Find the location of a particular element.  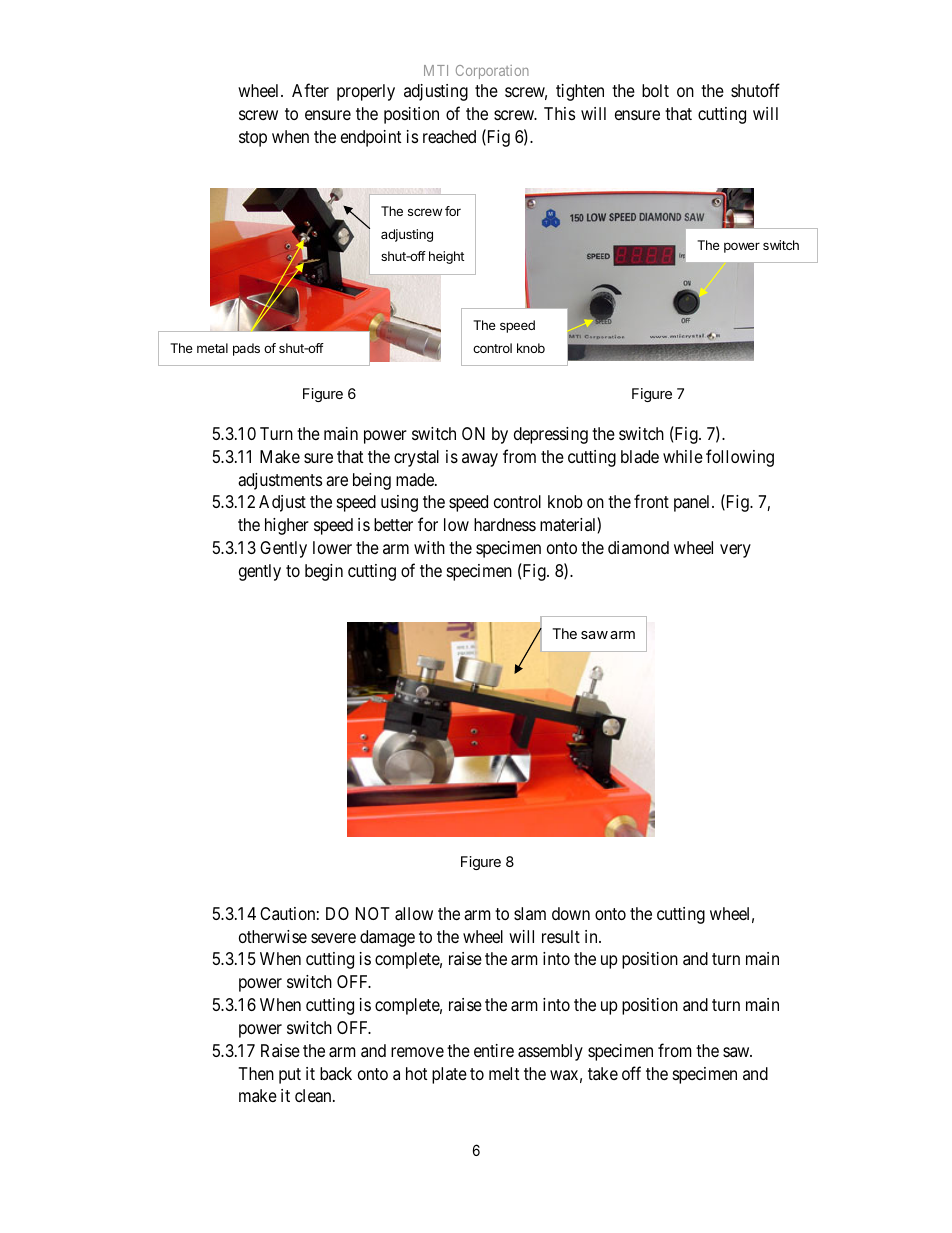

bolt is located at coordinates (655, 90).
